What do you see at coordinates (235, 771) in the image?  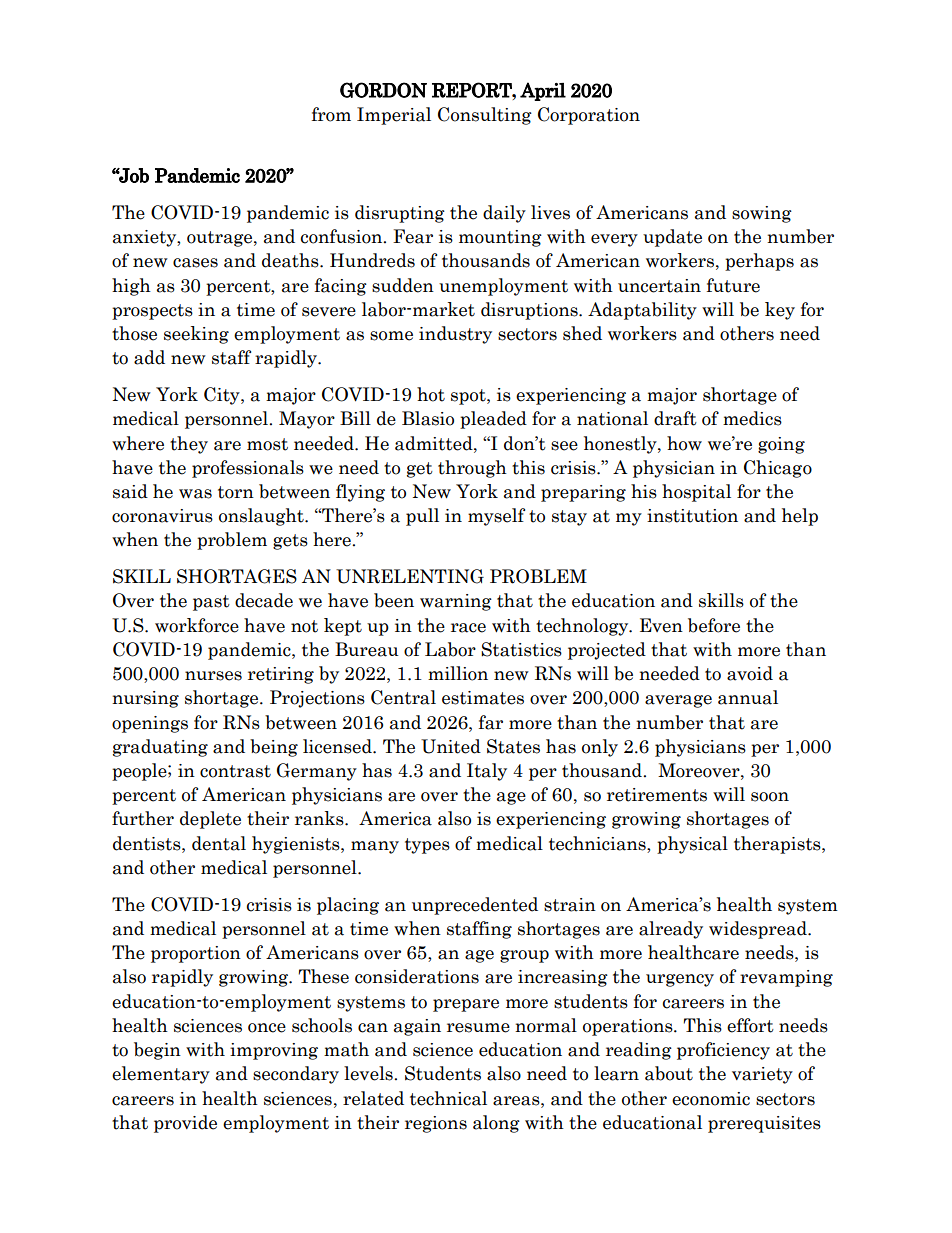 I see `contrast` at bounding box center [235, 771].
